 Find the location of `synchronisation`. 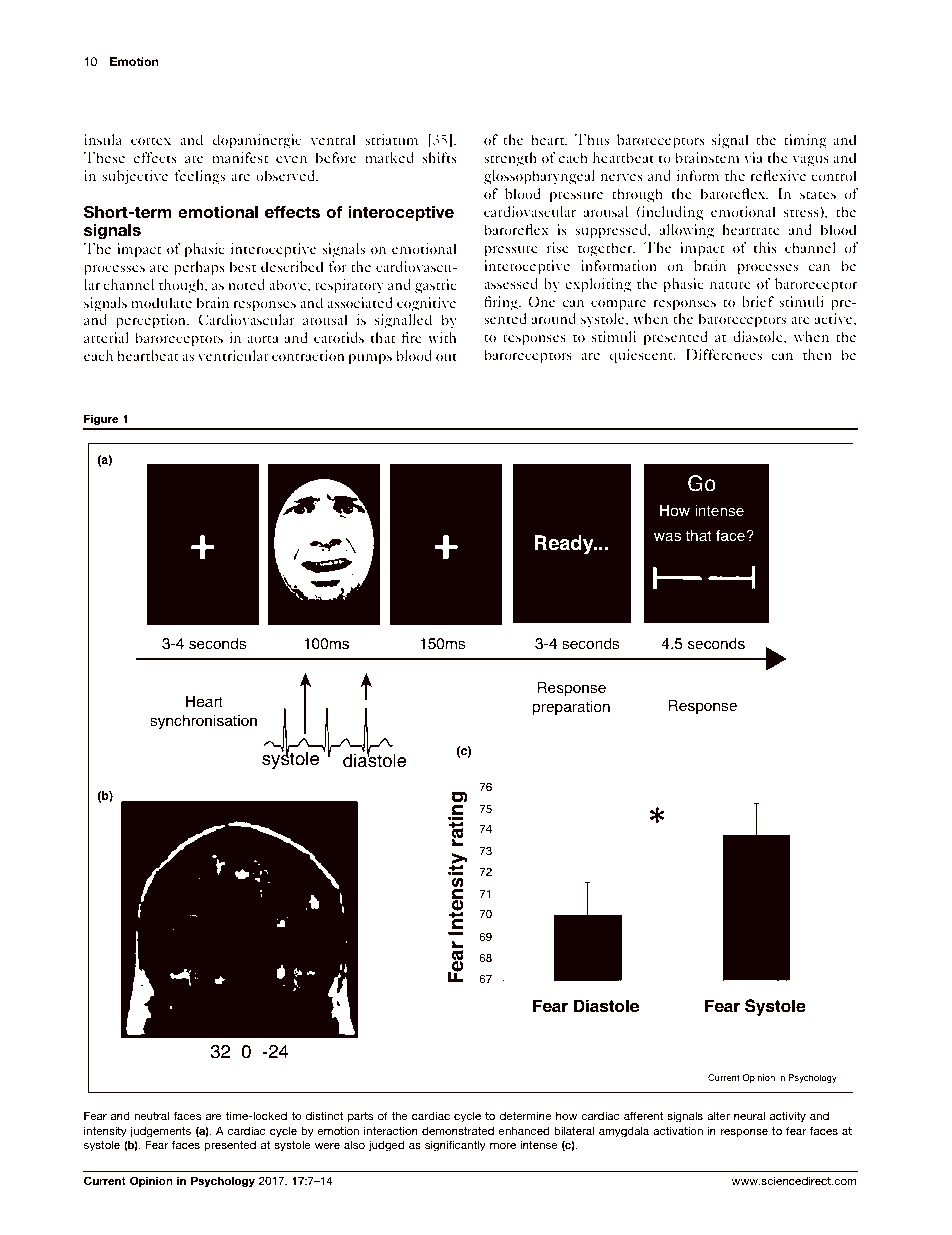

synchronisation is located at coordinates (203, 722).
